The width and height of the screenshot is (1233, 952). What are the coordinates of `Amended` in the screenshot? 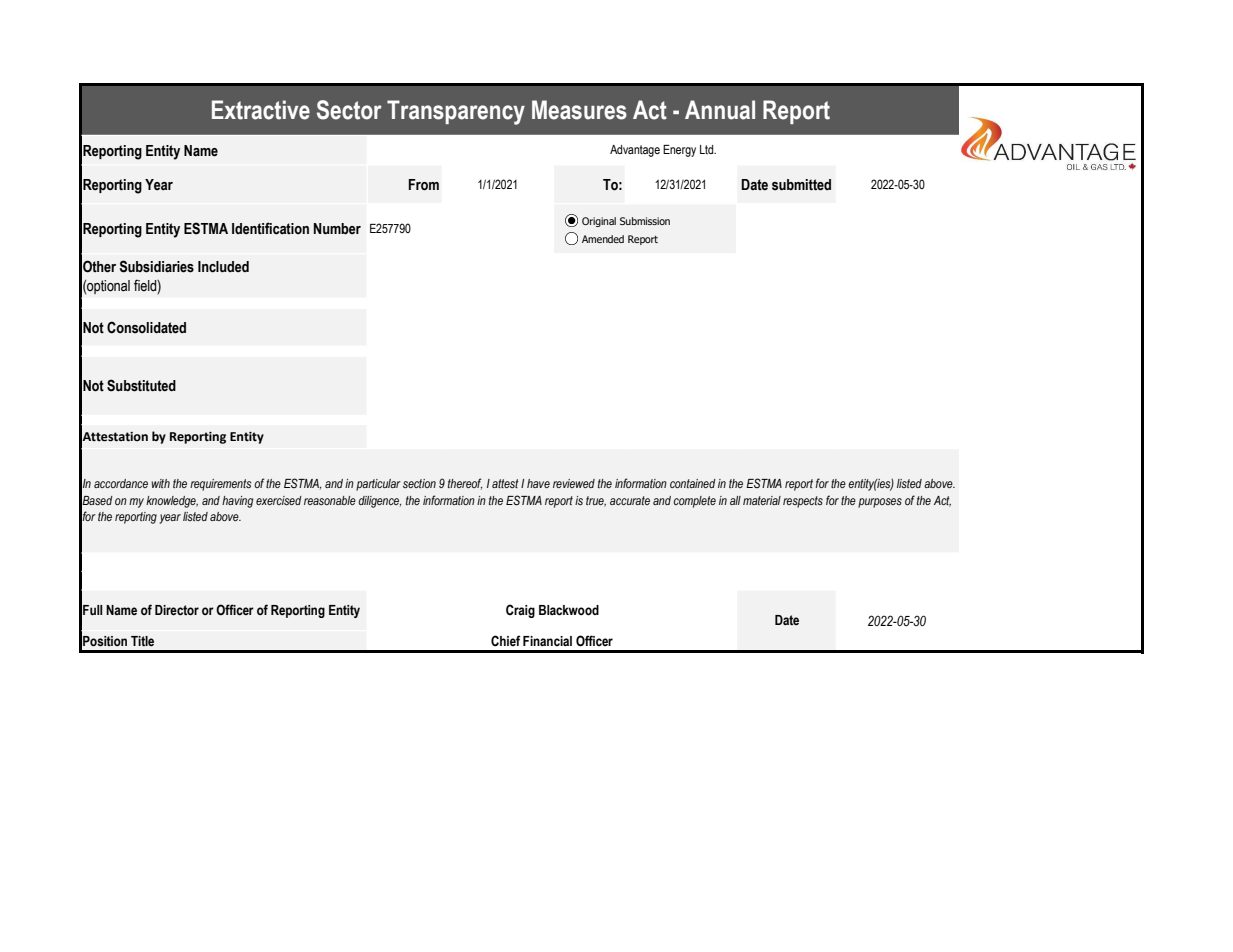 It's located at (603, 239).
